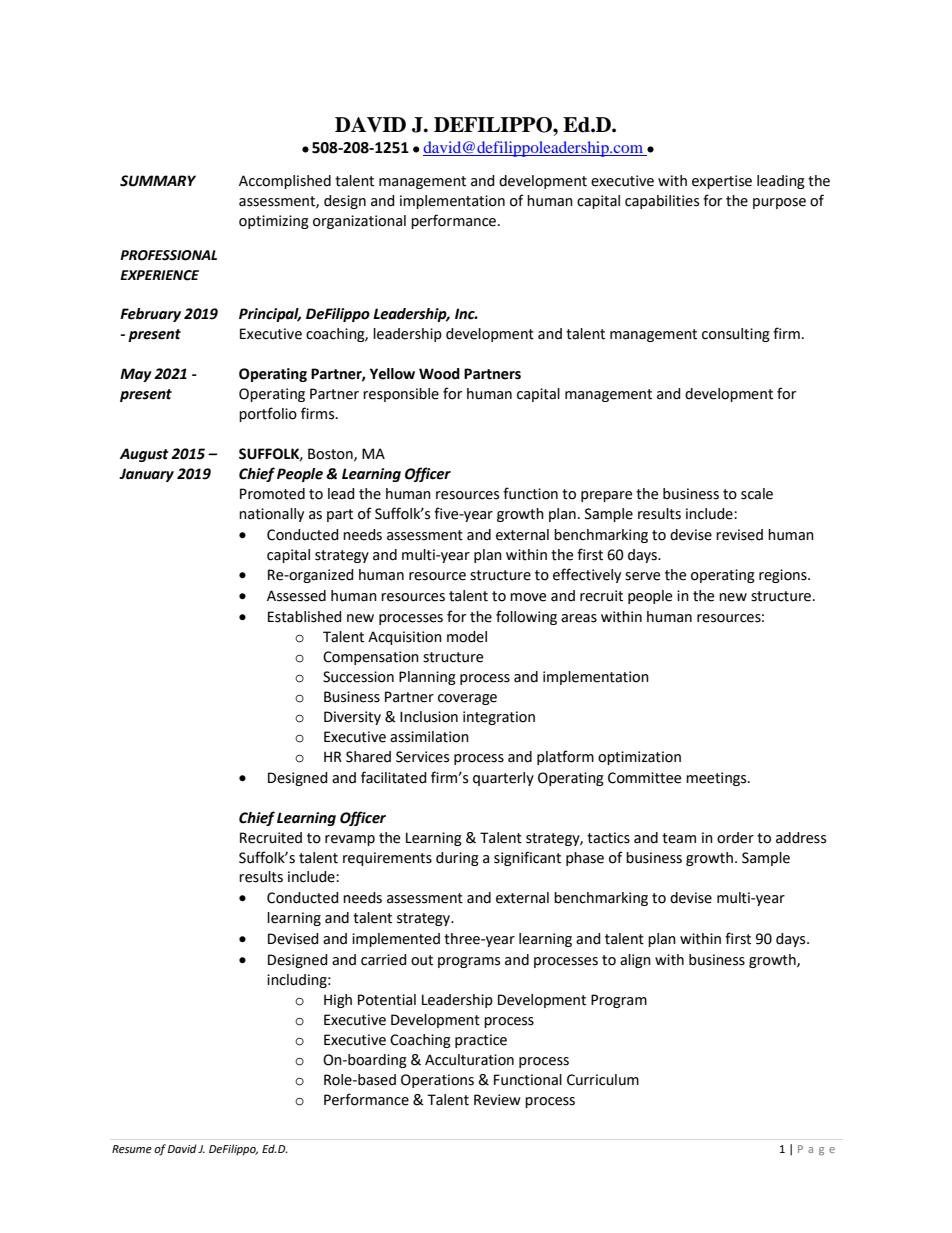 Image resolution: width=952 pixels, height=1233 pixels. Describe the element at coordinates (359, 222) in the screenshot. I see `organizational` at that location.
